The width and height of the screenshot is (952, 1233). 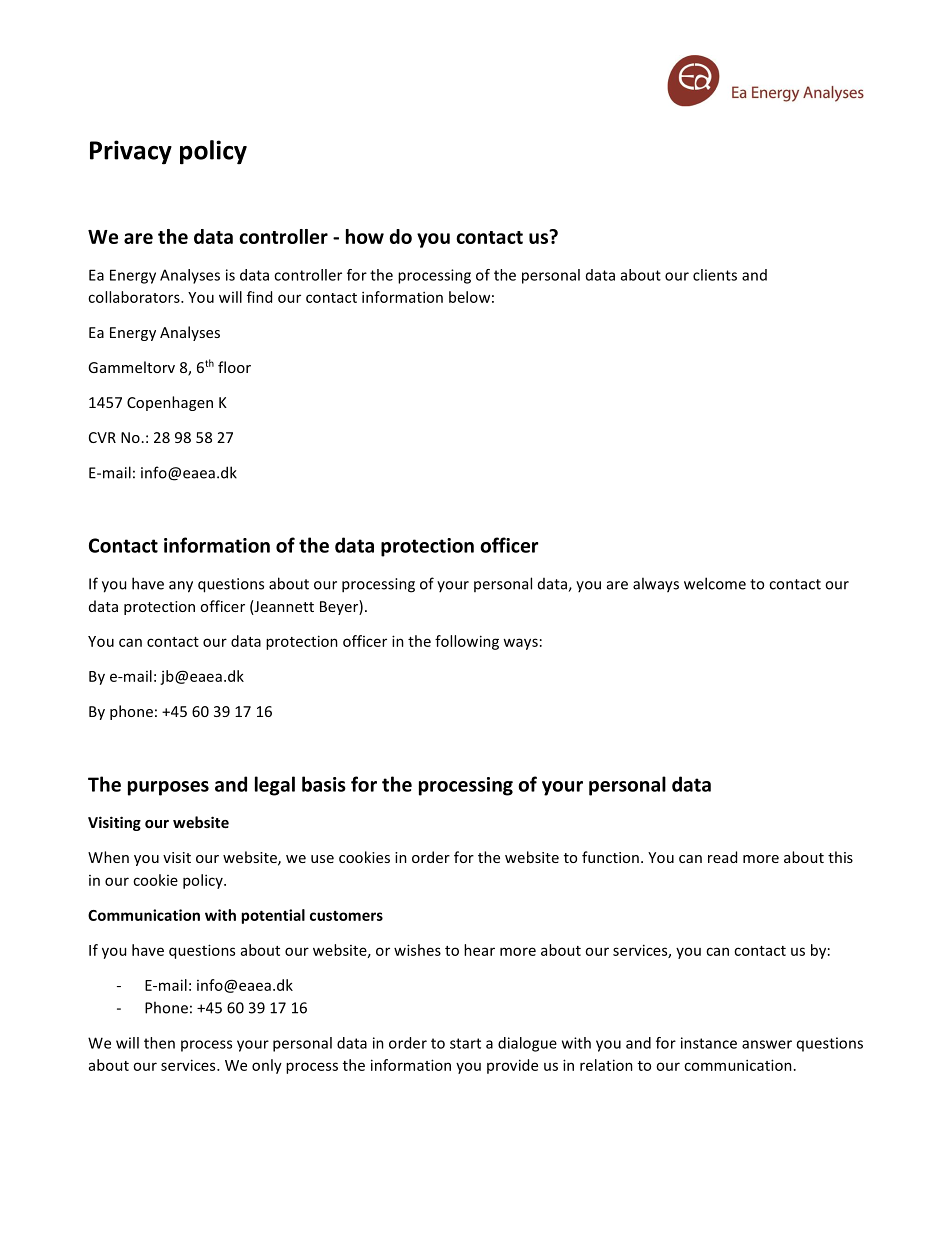 I want to click on Privacy, so click(x=131, y=152).
